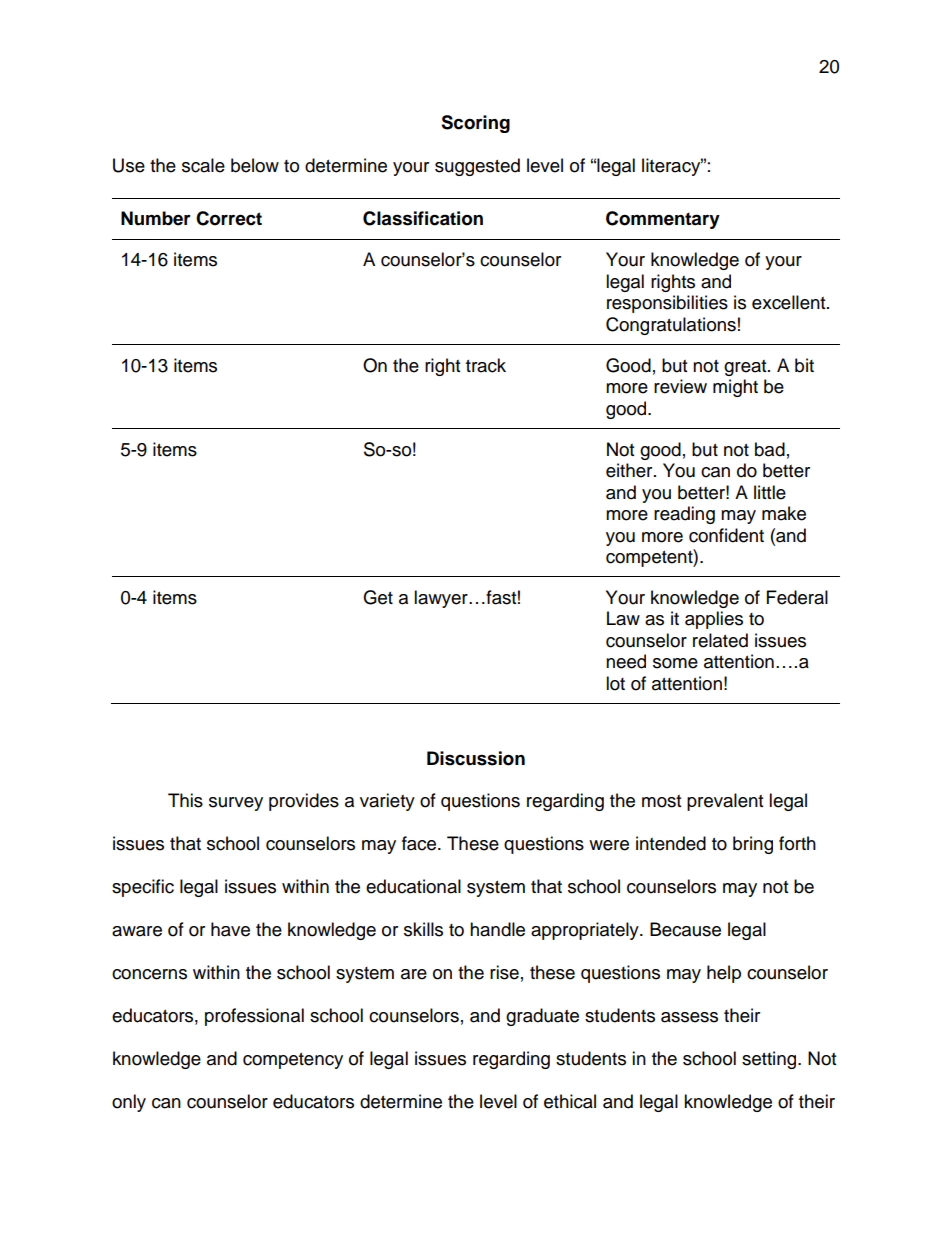 This page has height=1233, width=952. What do you see at coordinates (663, 220) in the page?
I see `Commentary` at bounding box center [663, 220].
